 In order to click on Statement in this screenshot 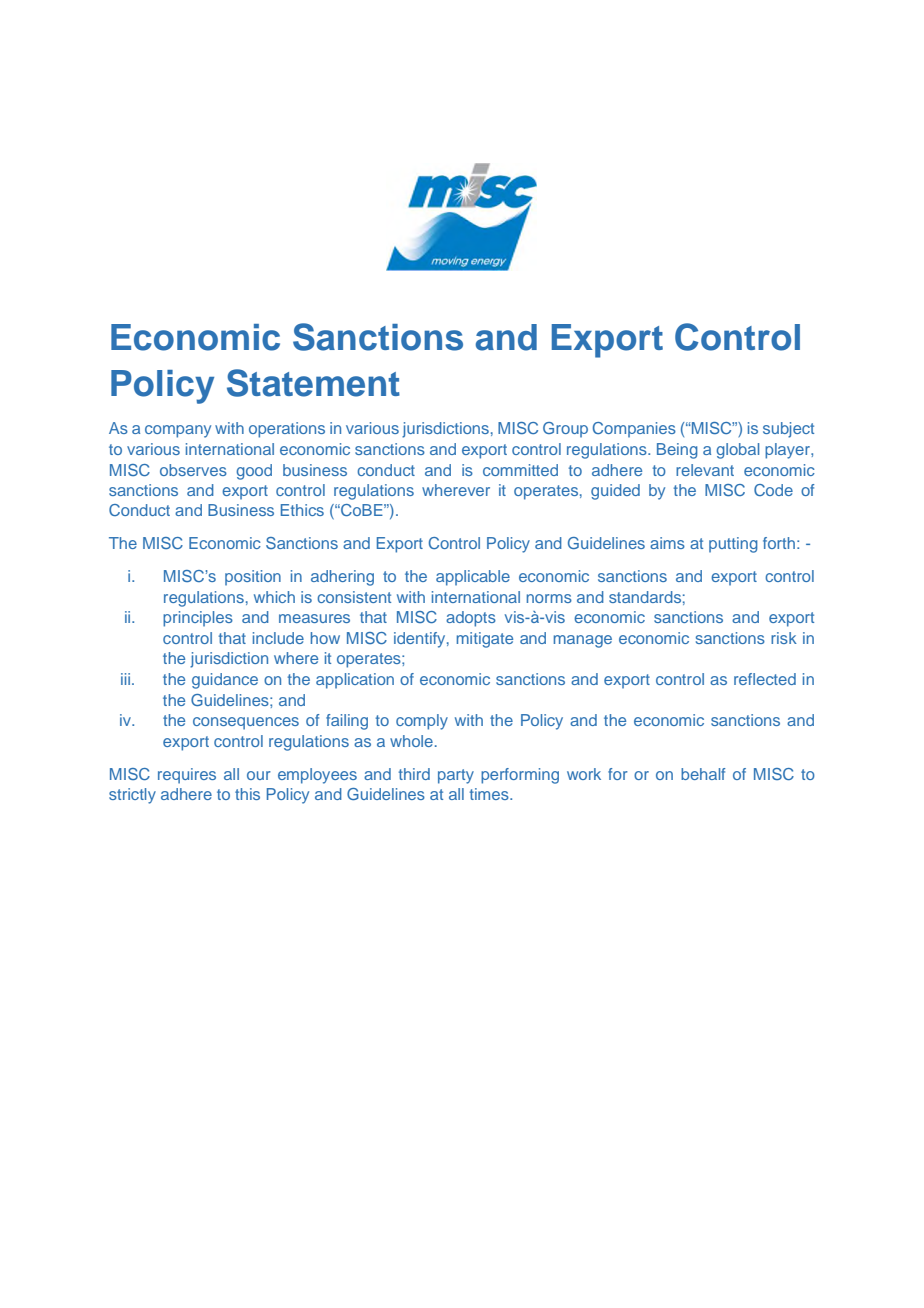, I will do `click(313, 383)`.
